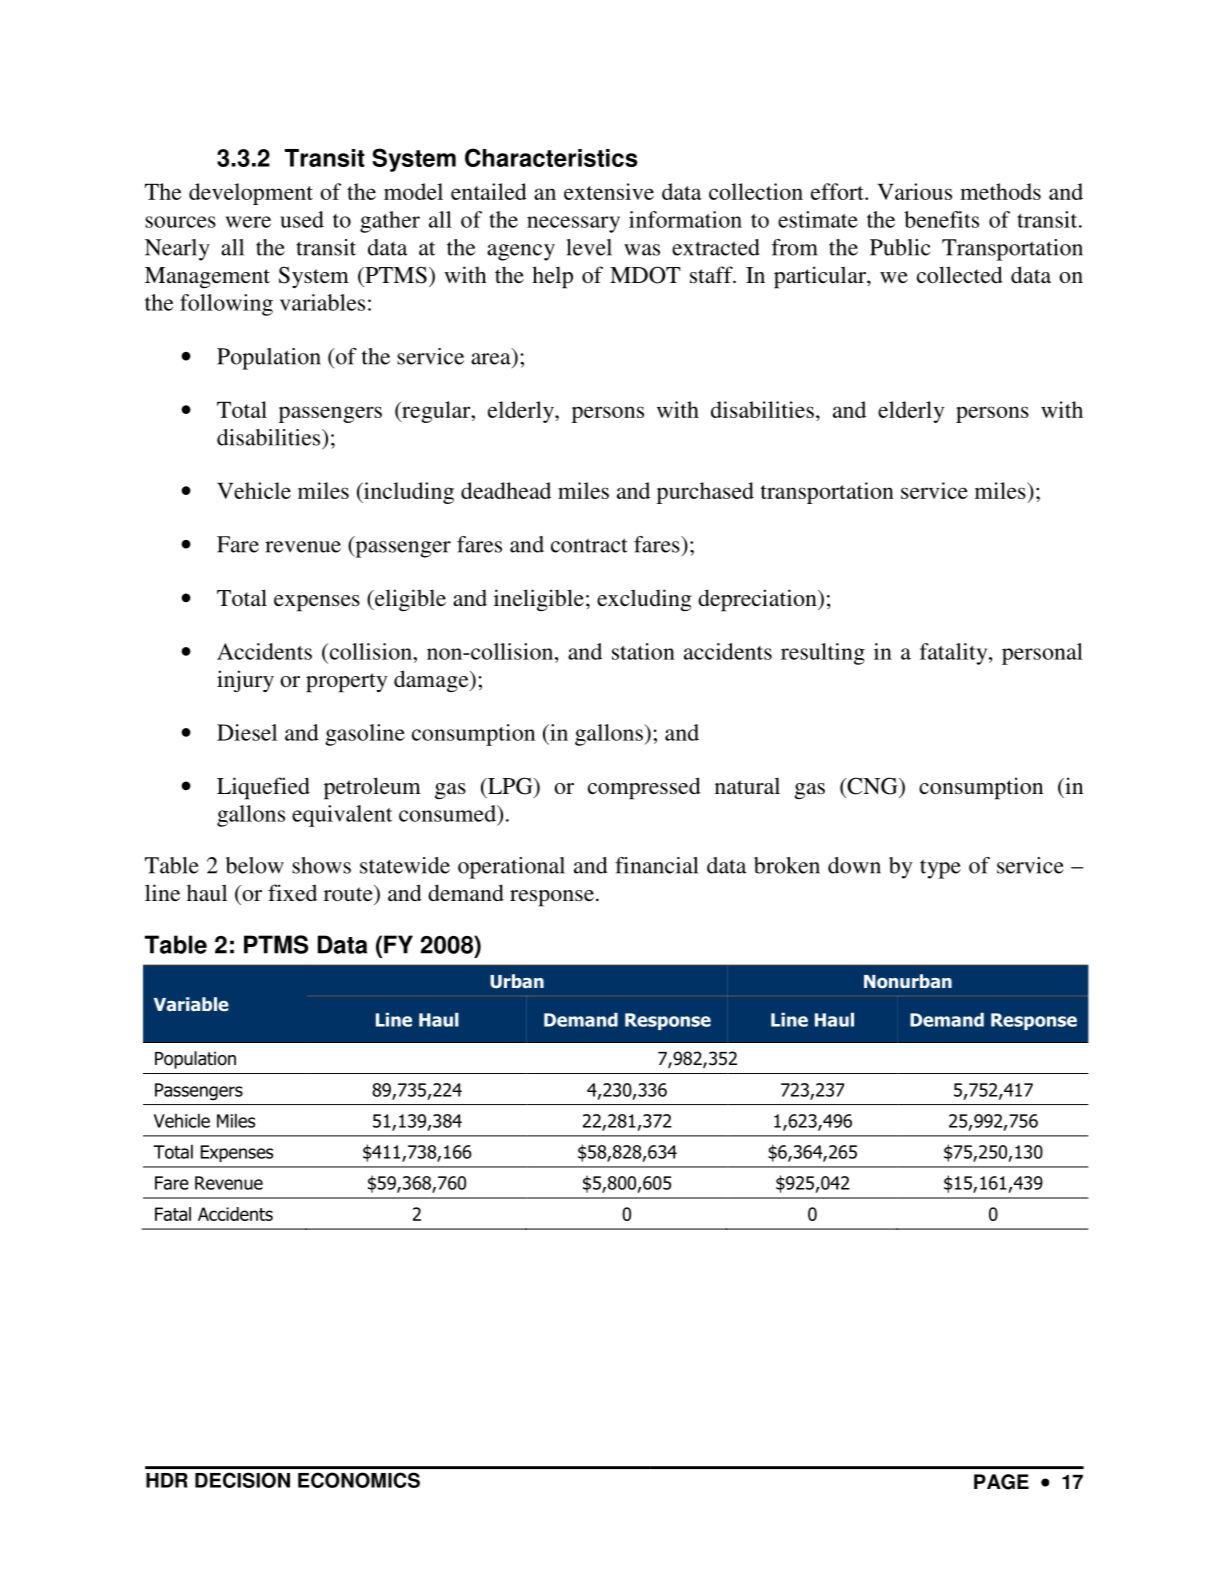 This page has width=1228, height=1589. I want to click on extensive, so click(609, 191).
